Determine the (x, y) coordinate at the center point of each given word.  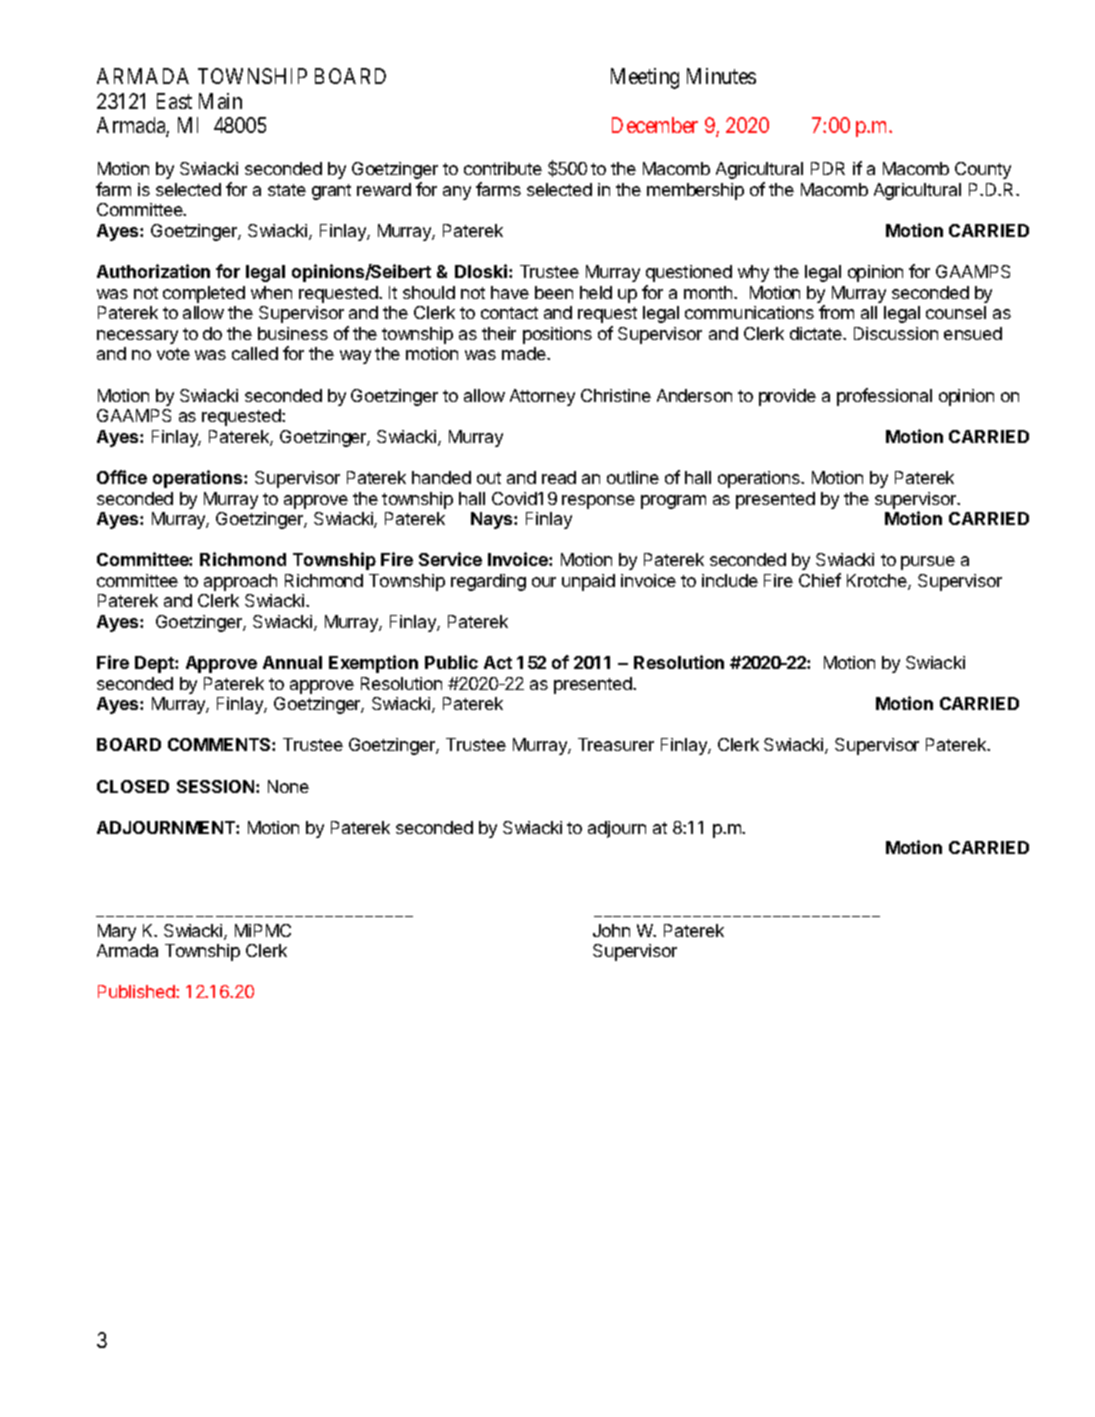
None (288, 786)
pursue (928, 563)
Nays (493, 520)
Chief (820, 580)
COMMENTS (220, 744)
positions (557, 335)
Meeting (645, 78)
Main (220, 101)
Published (137, 991)
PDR (828, 168)
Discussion (896, 333)
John (611, 930)
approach (240, 582)
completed (204, 294)
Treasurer (616, 744)
